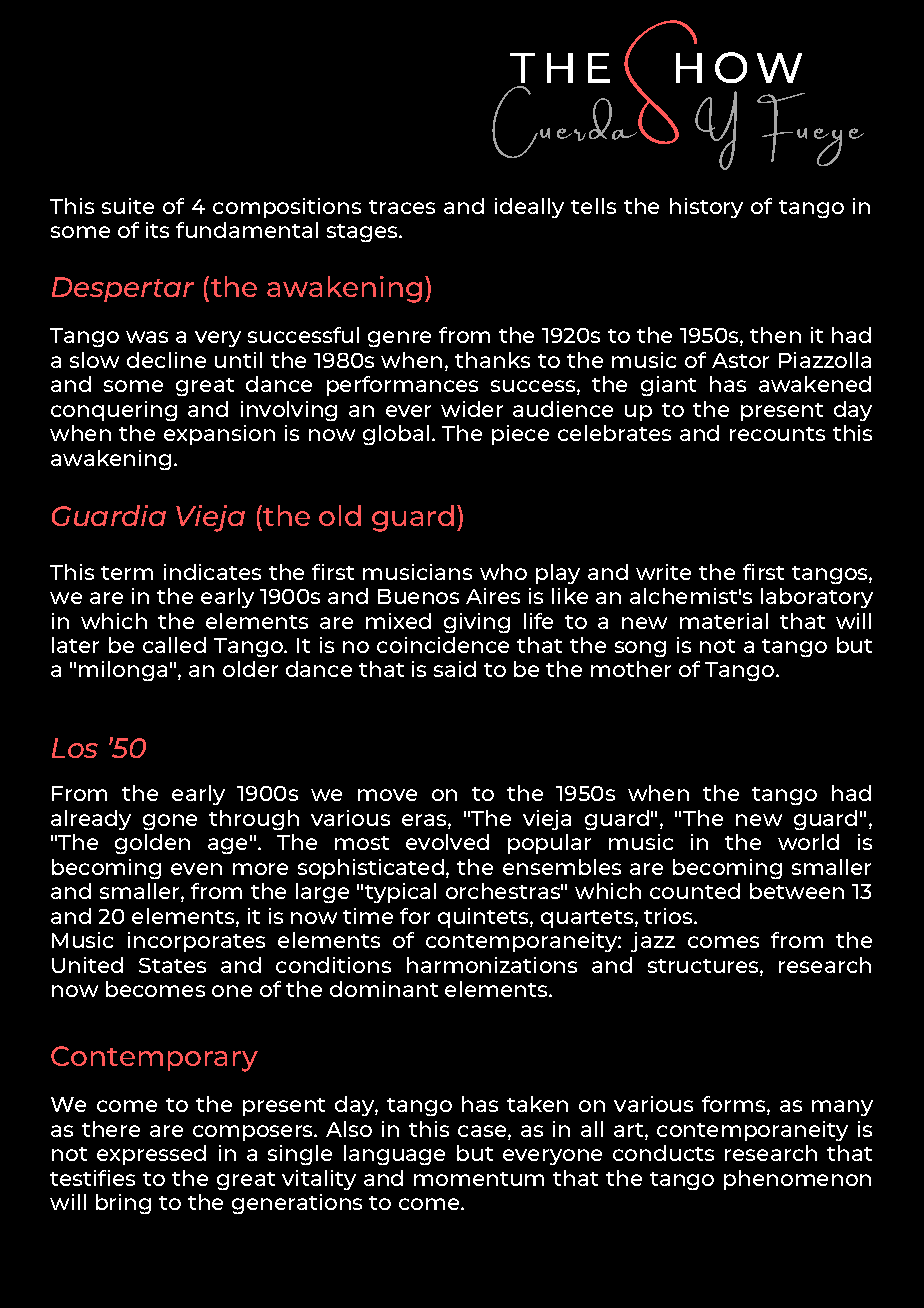 Image resolution: width=924 pixels, height=1308 pixels. I want to click on HOW, so click(739, 67).
